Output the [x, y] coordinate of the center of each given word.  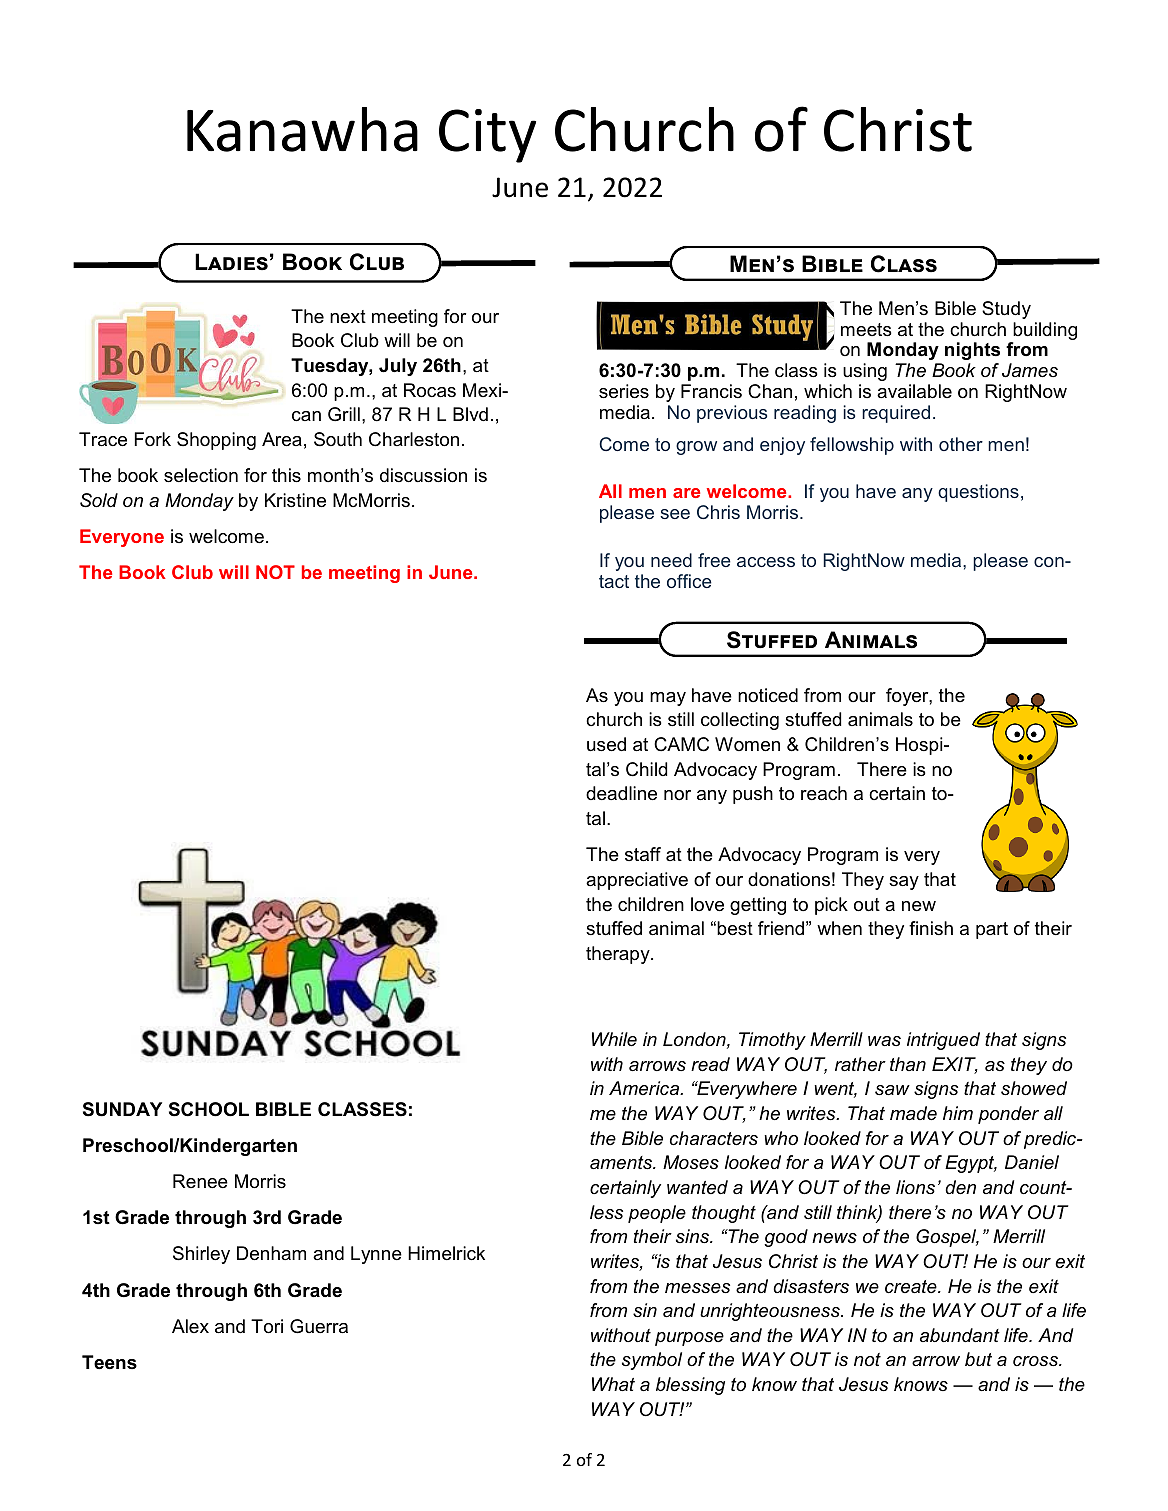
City [487, 136]
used [606, 744]
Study [1006, 310]
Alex [190, 1326]
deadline [621, 793]
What [613, 1384]
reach [824, 793]
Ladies [231, 262]
